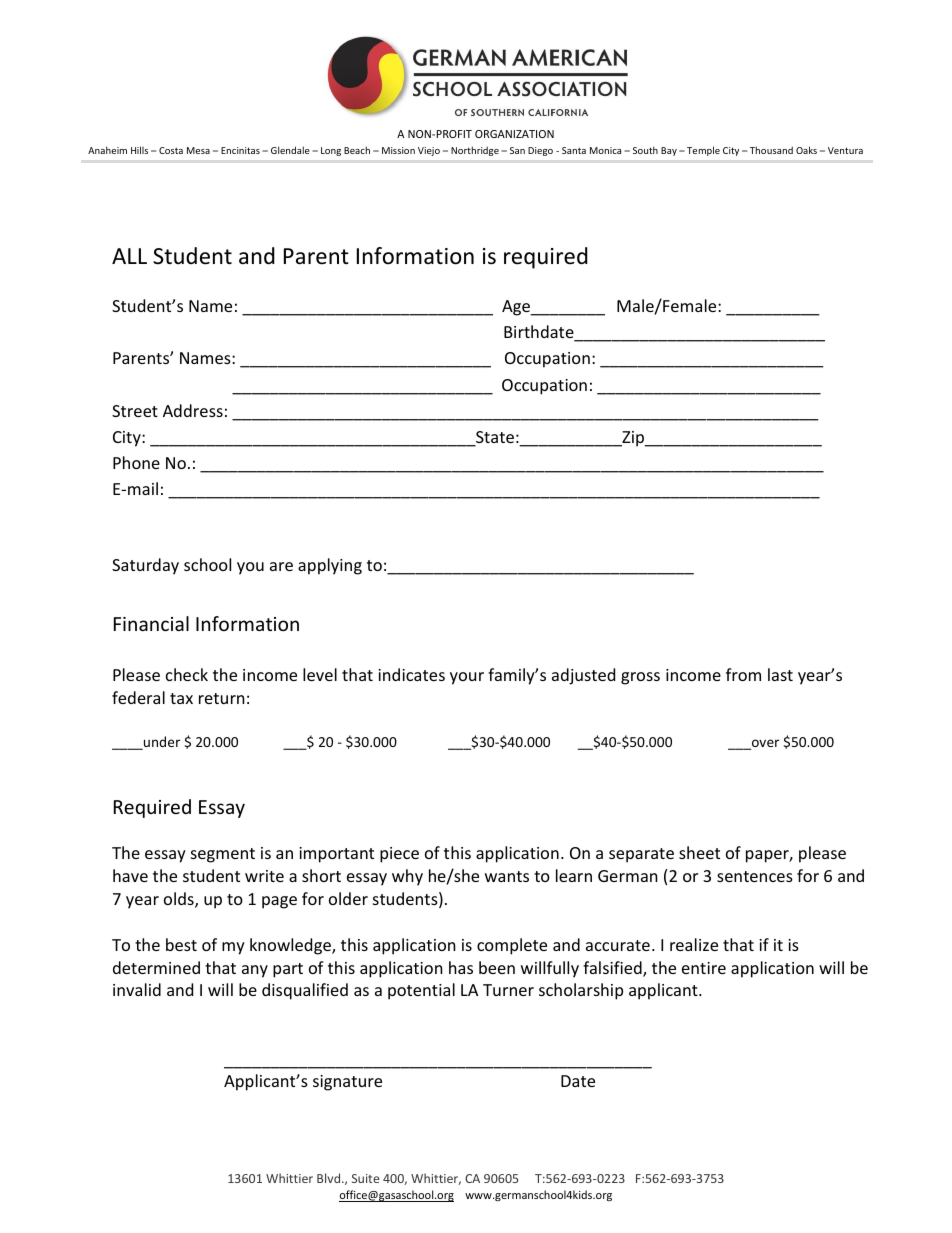 This screenshot has height=1233, width=952. I want to click on check, so click(187, 674).
